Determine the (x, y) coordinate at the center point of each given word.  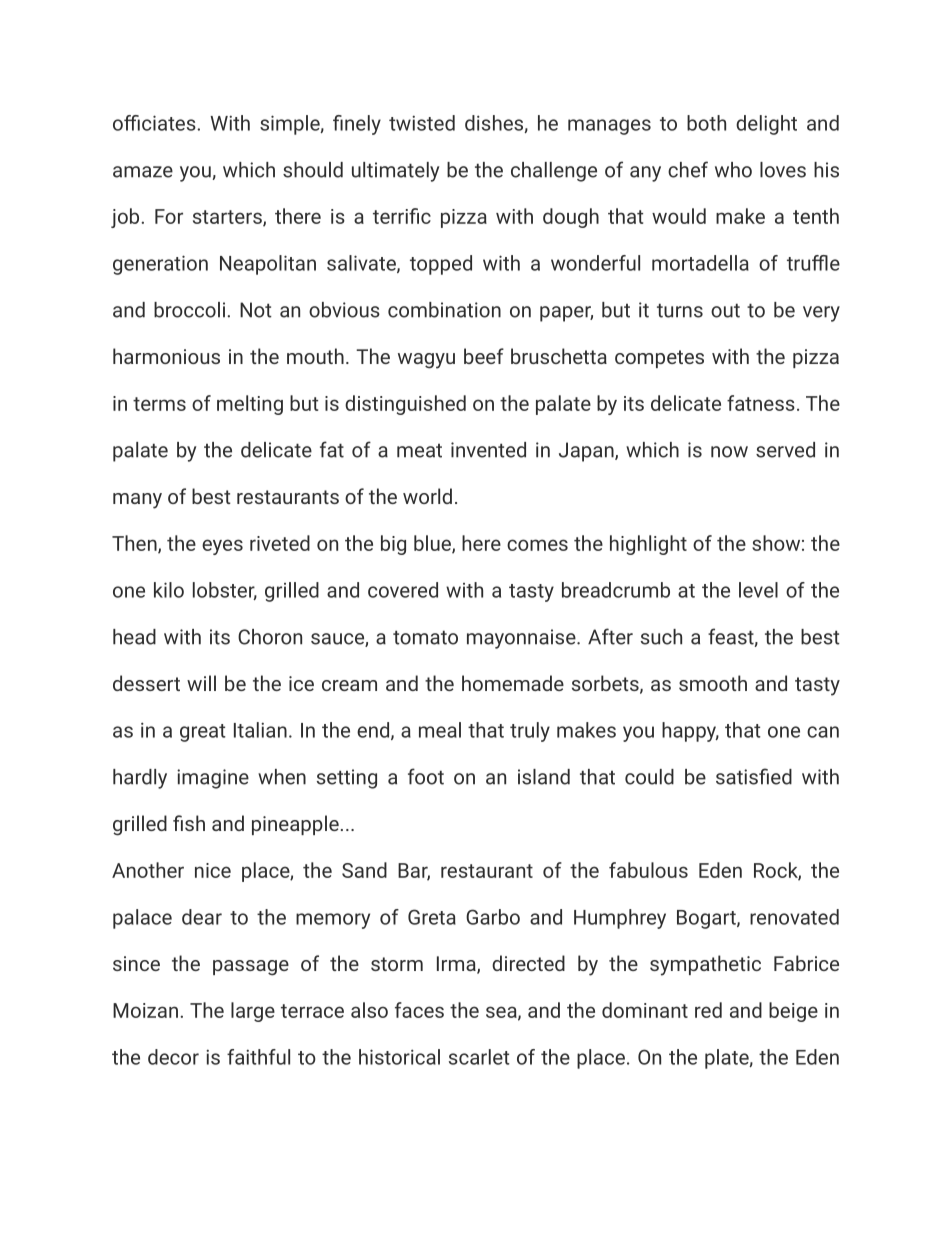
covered (403, 590)
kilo (169, 590)
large (253, 1012)
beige (793, 1012)
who (733, 170)
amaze (143, 172)
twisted (422, 123)
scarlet (479, 1057)
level (758, 590)
